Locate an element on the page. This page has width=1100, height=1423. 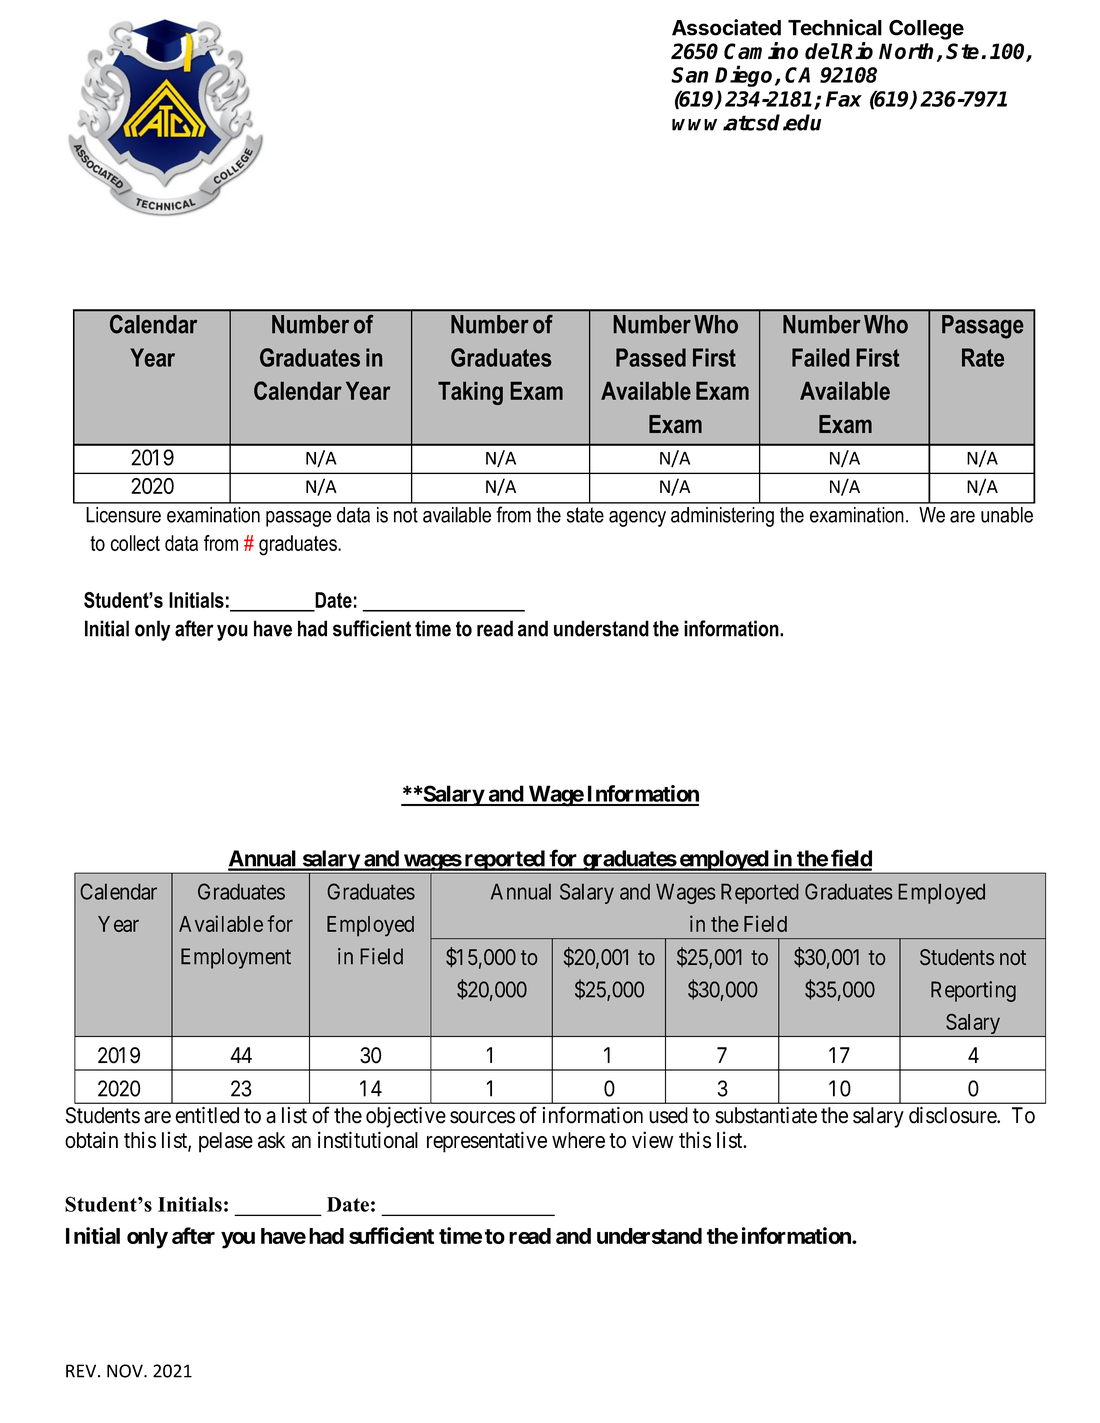
San is located at coordinates (690, 75).
